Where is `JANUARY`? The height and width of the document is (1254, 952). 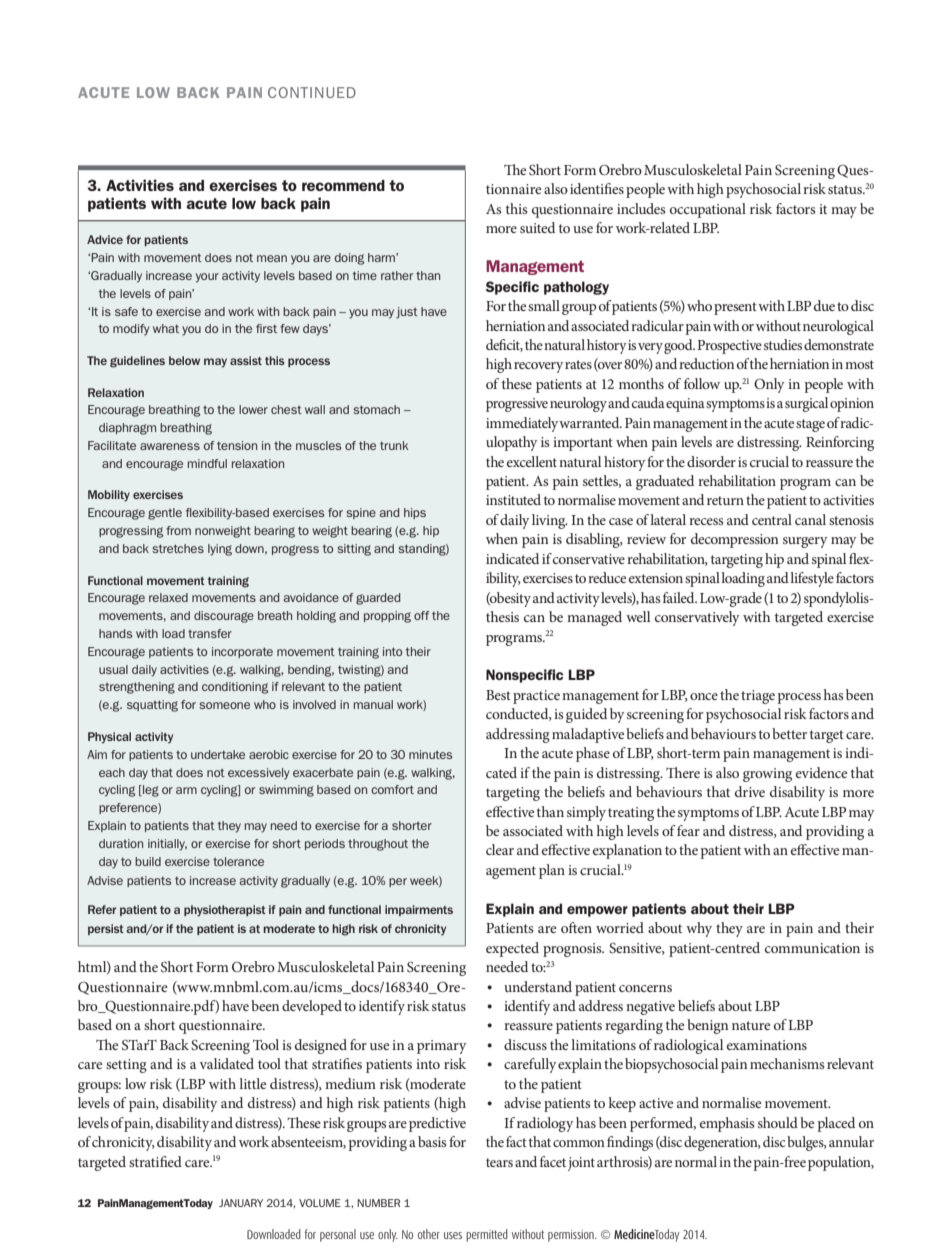 JANUARY is located at coordinates (241, 1203).
